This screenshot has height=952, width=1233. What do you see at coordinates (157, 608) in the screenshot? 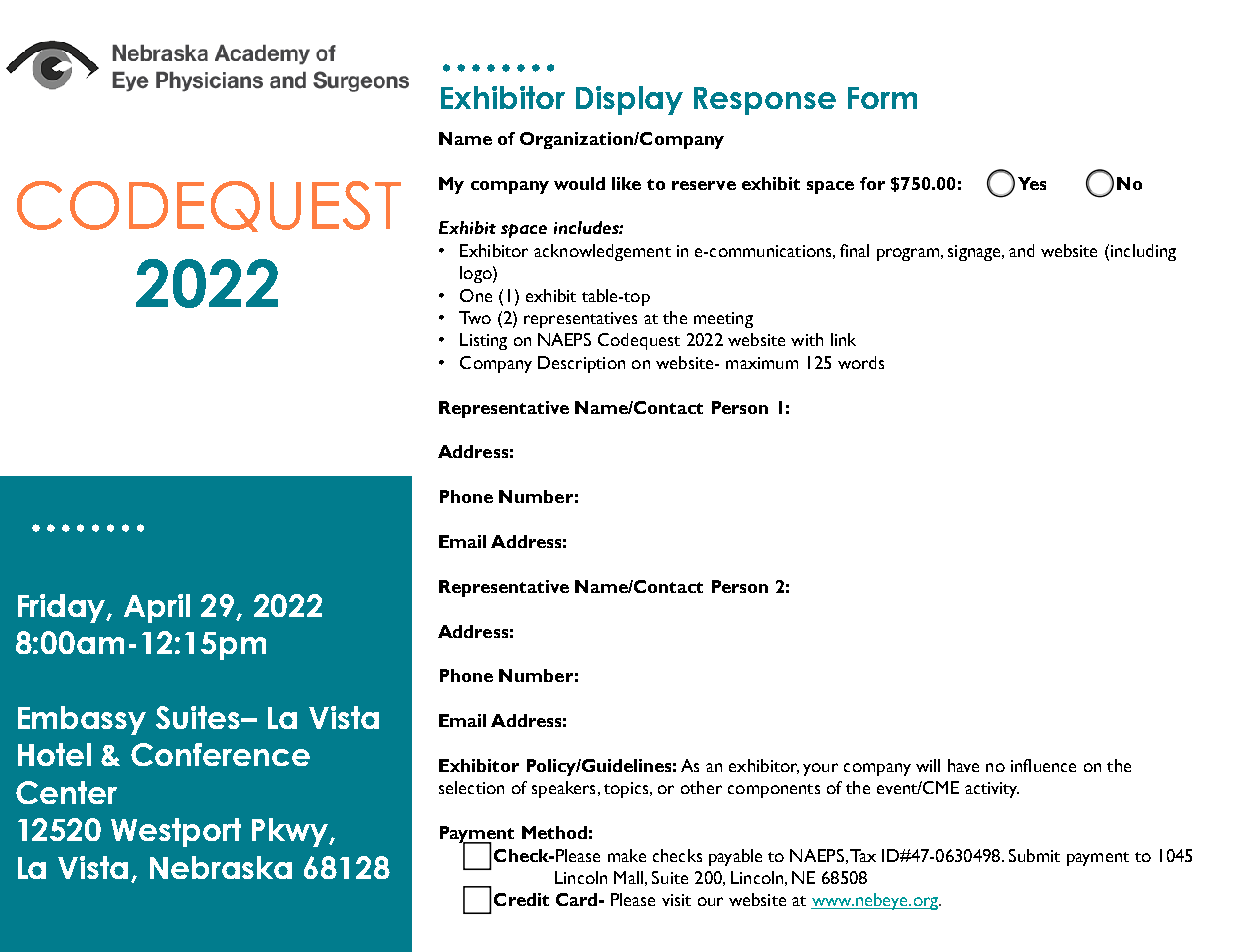
I see `April` at bounding box center [157, 608].
